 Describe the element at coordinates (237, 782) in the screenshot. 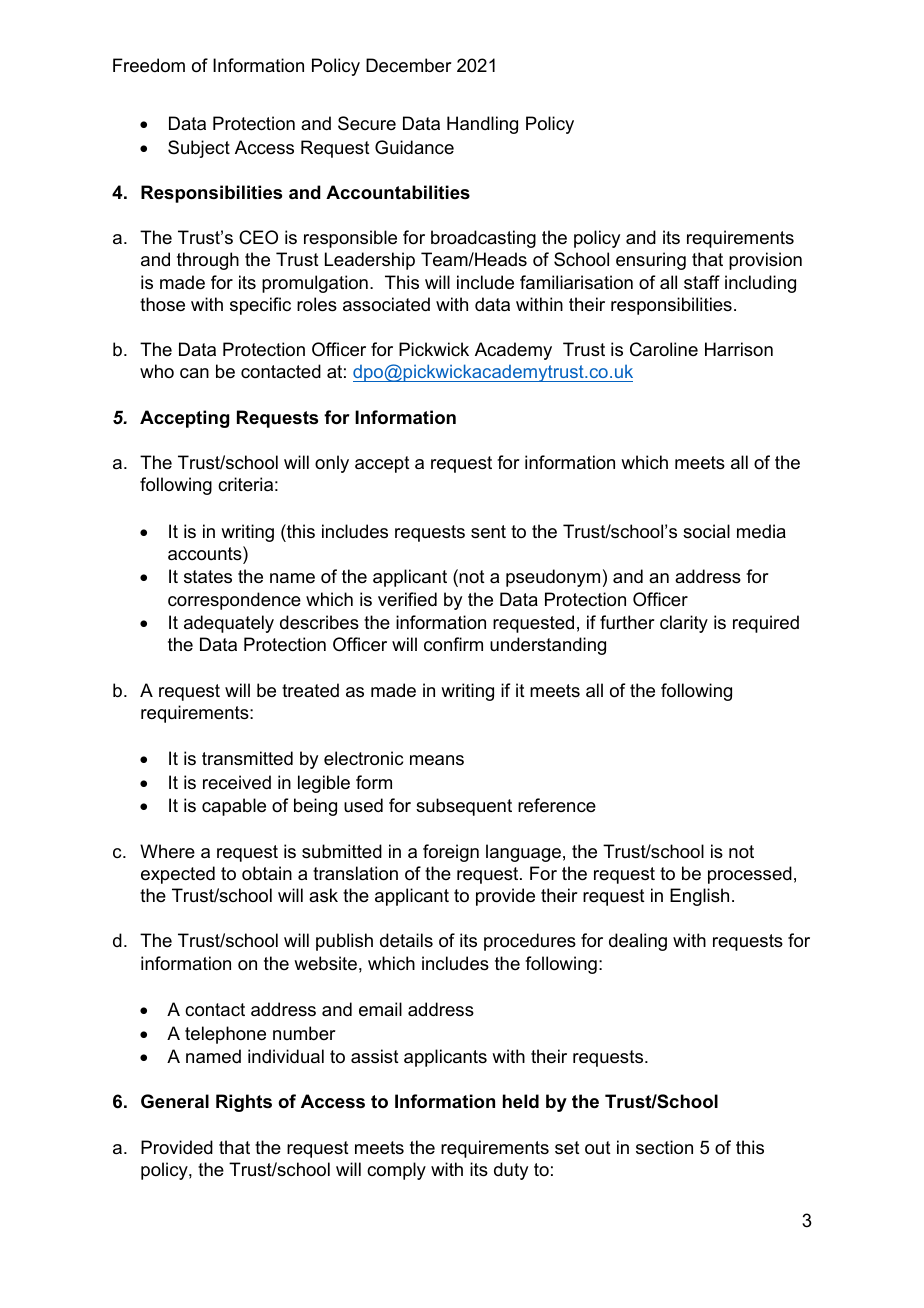

I see `received` at that location.
